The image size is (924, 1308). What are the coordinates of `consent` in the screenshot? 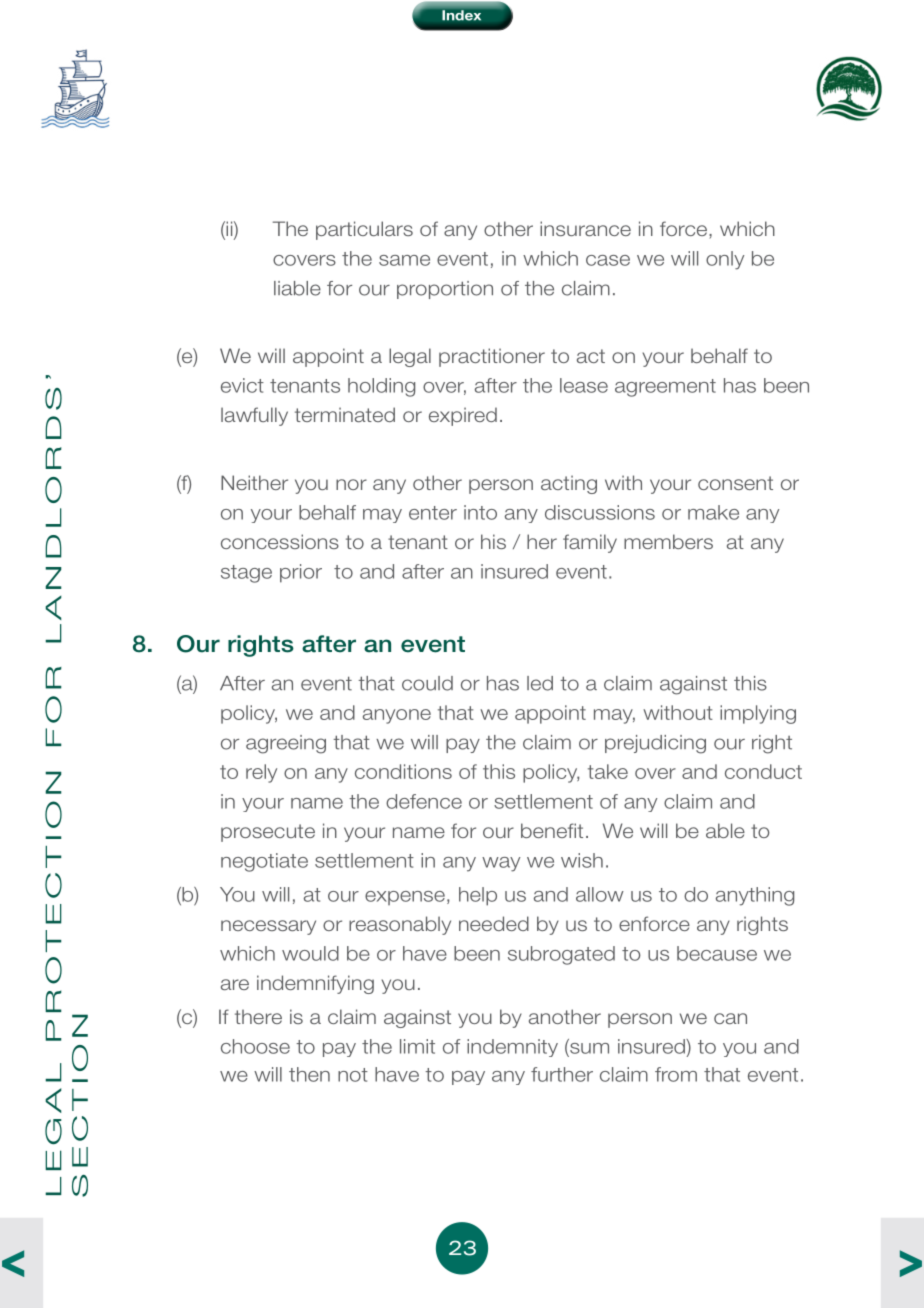 It's located at (735, 483).
